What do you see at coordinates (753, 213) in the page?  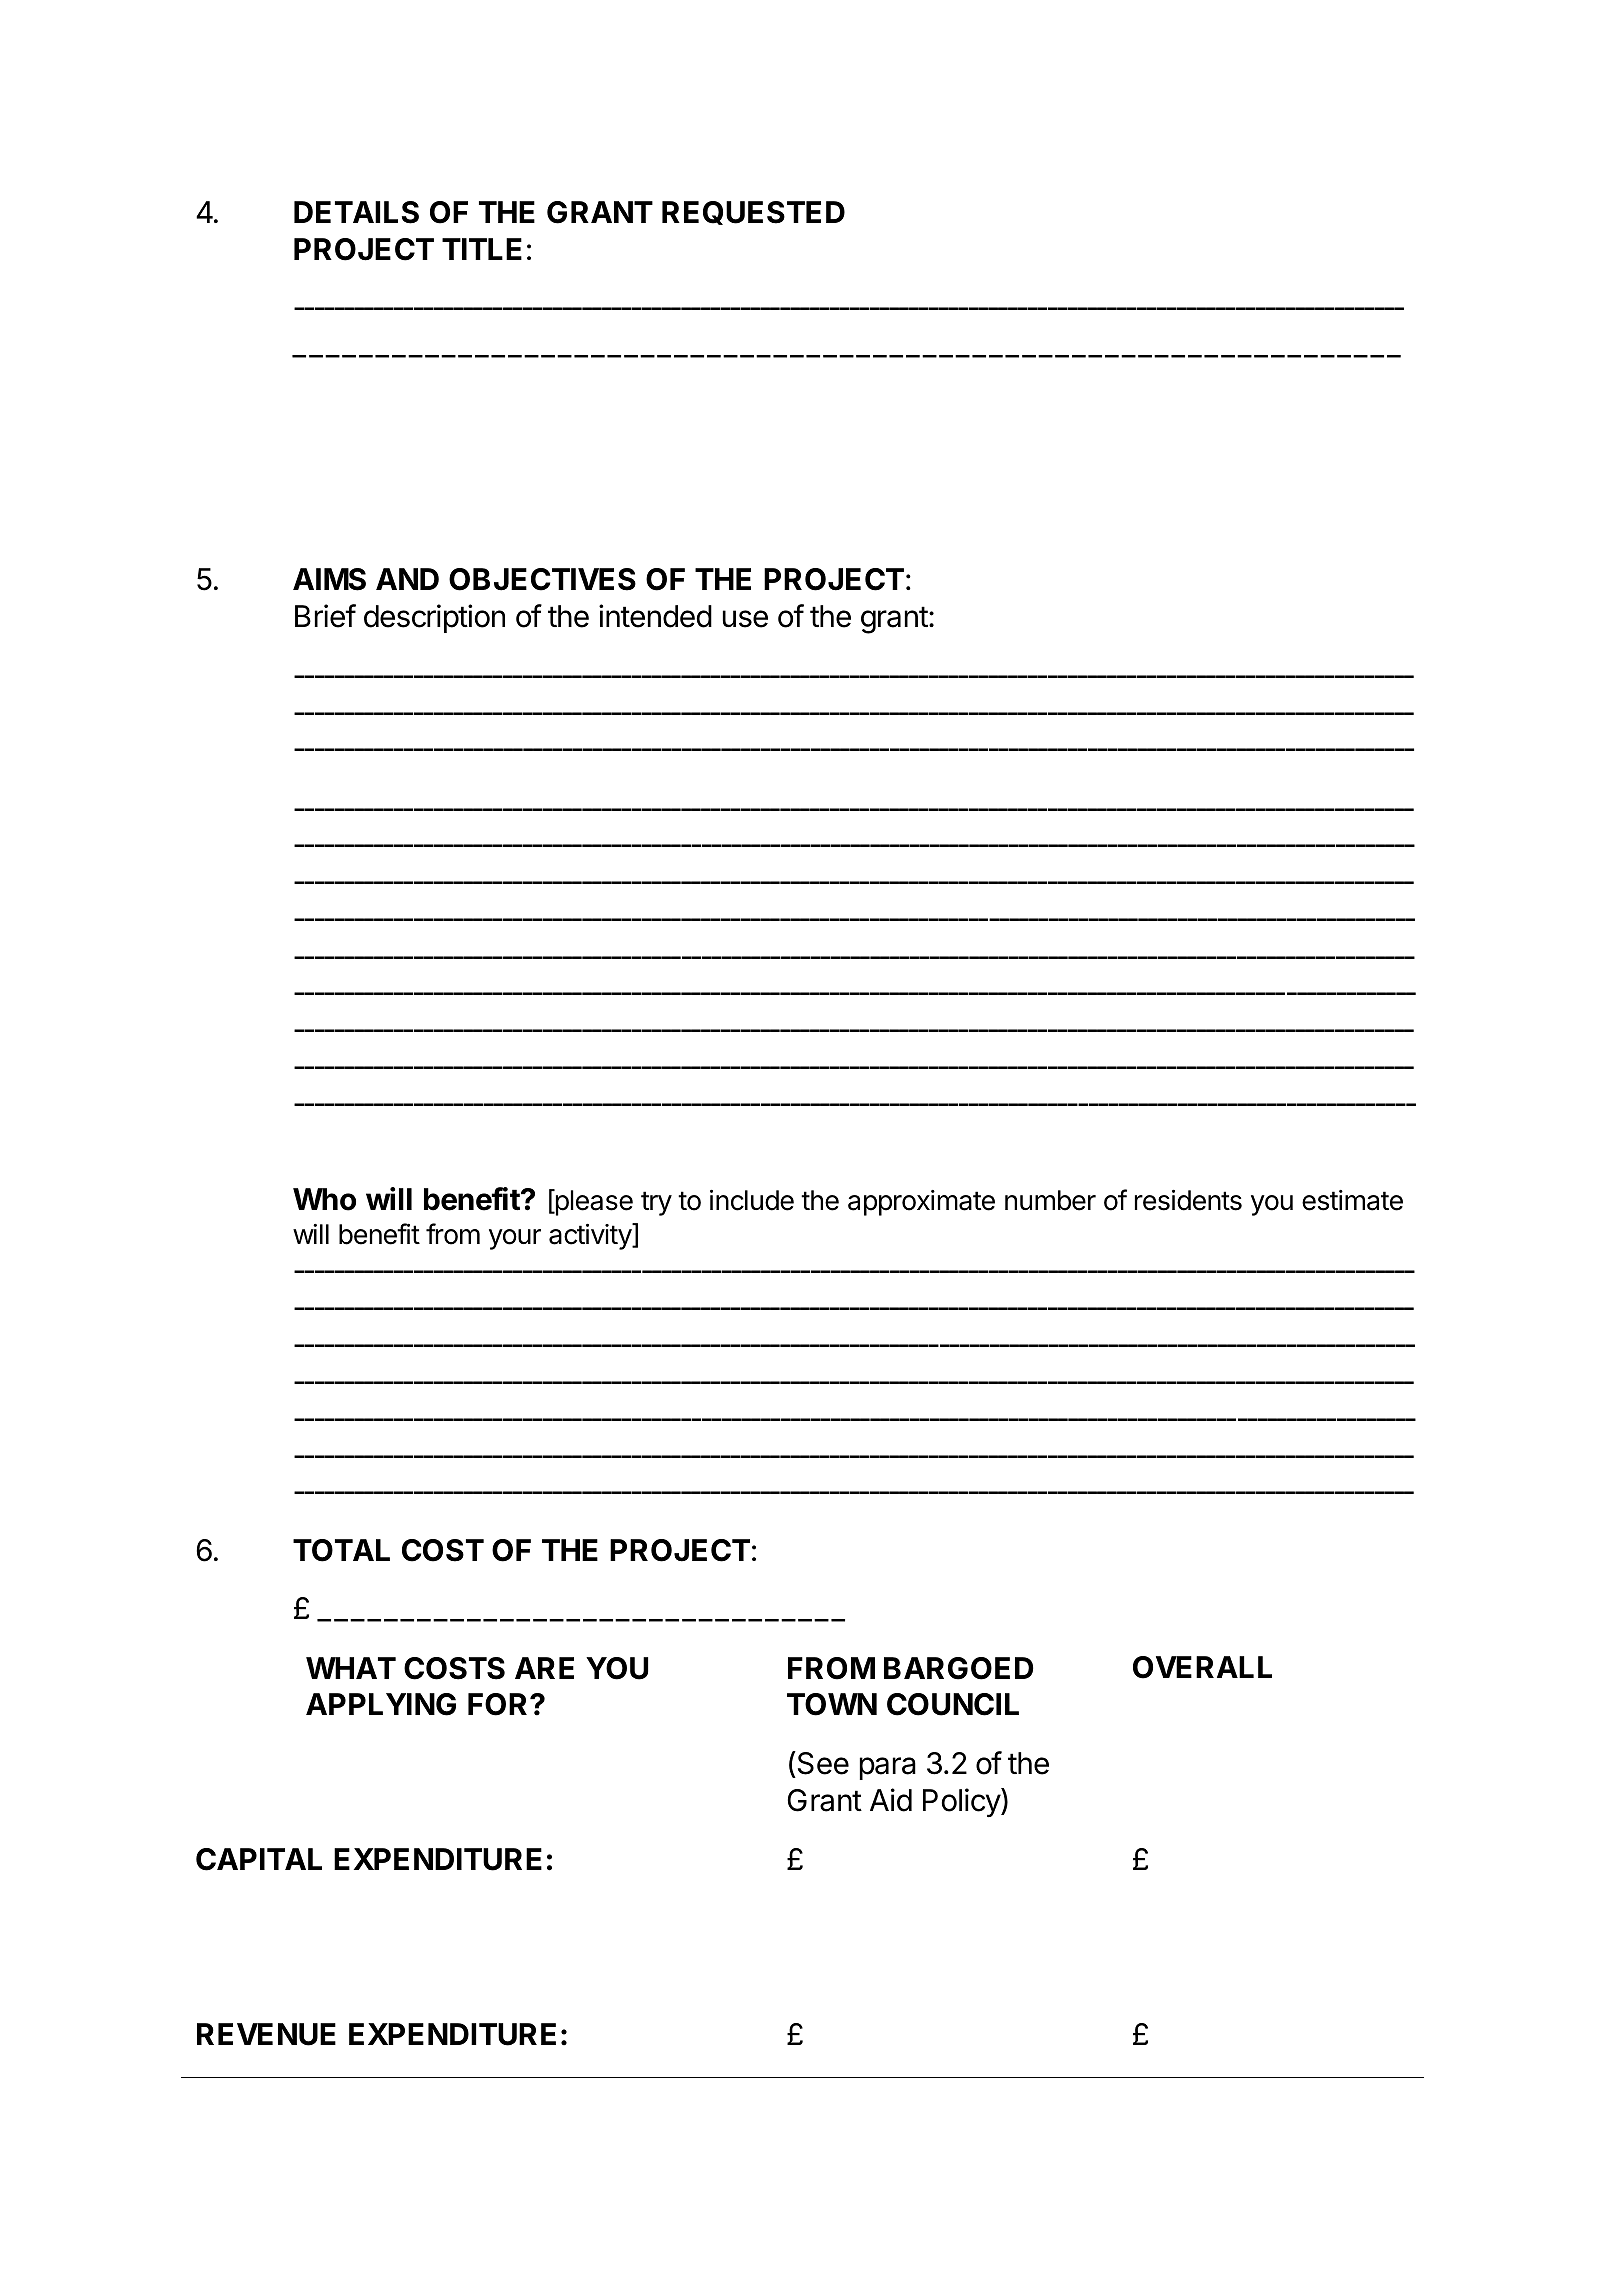 I see `REQUESTED` at bounding box center [753, 213].
